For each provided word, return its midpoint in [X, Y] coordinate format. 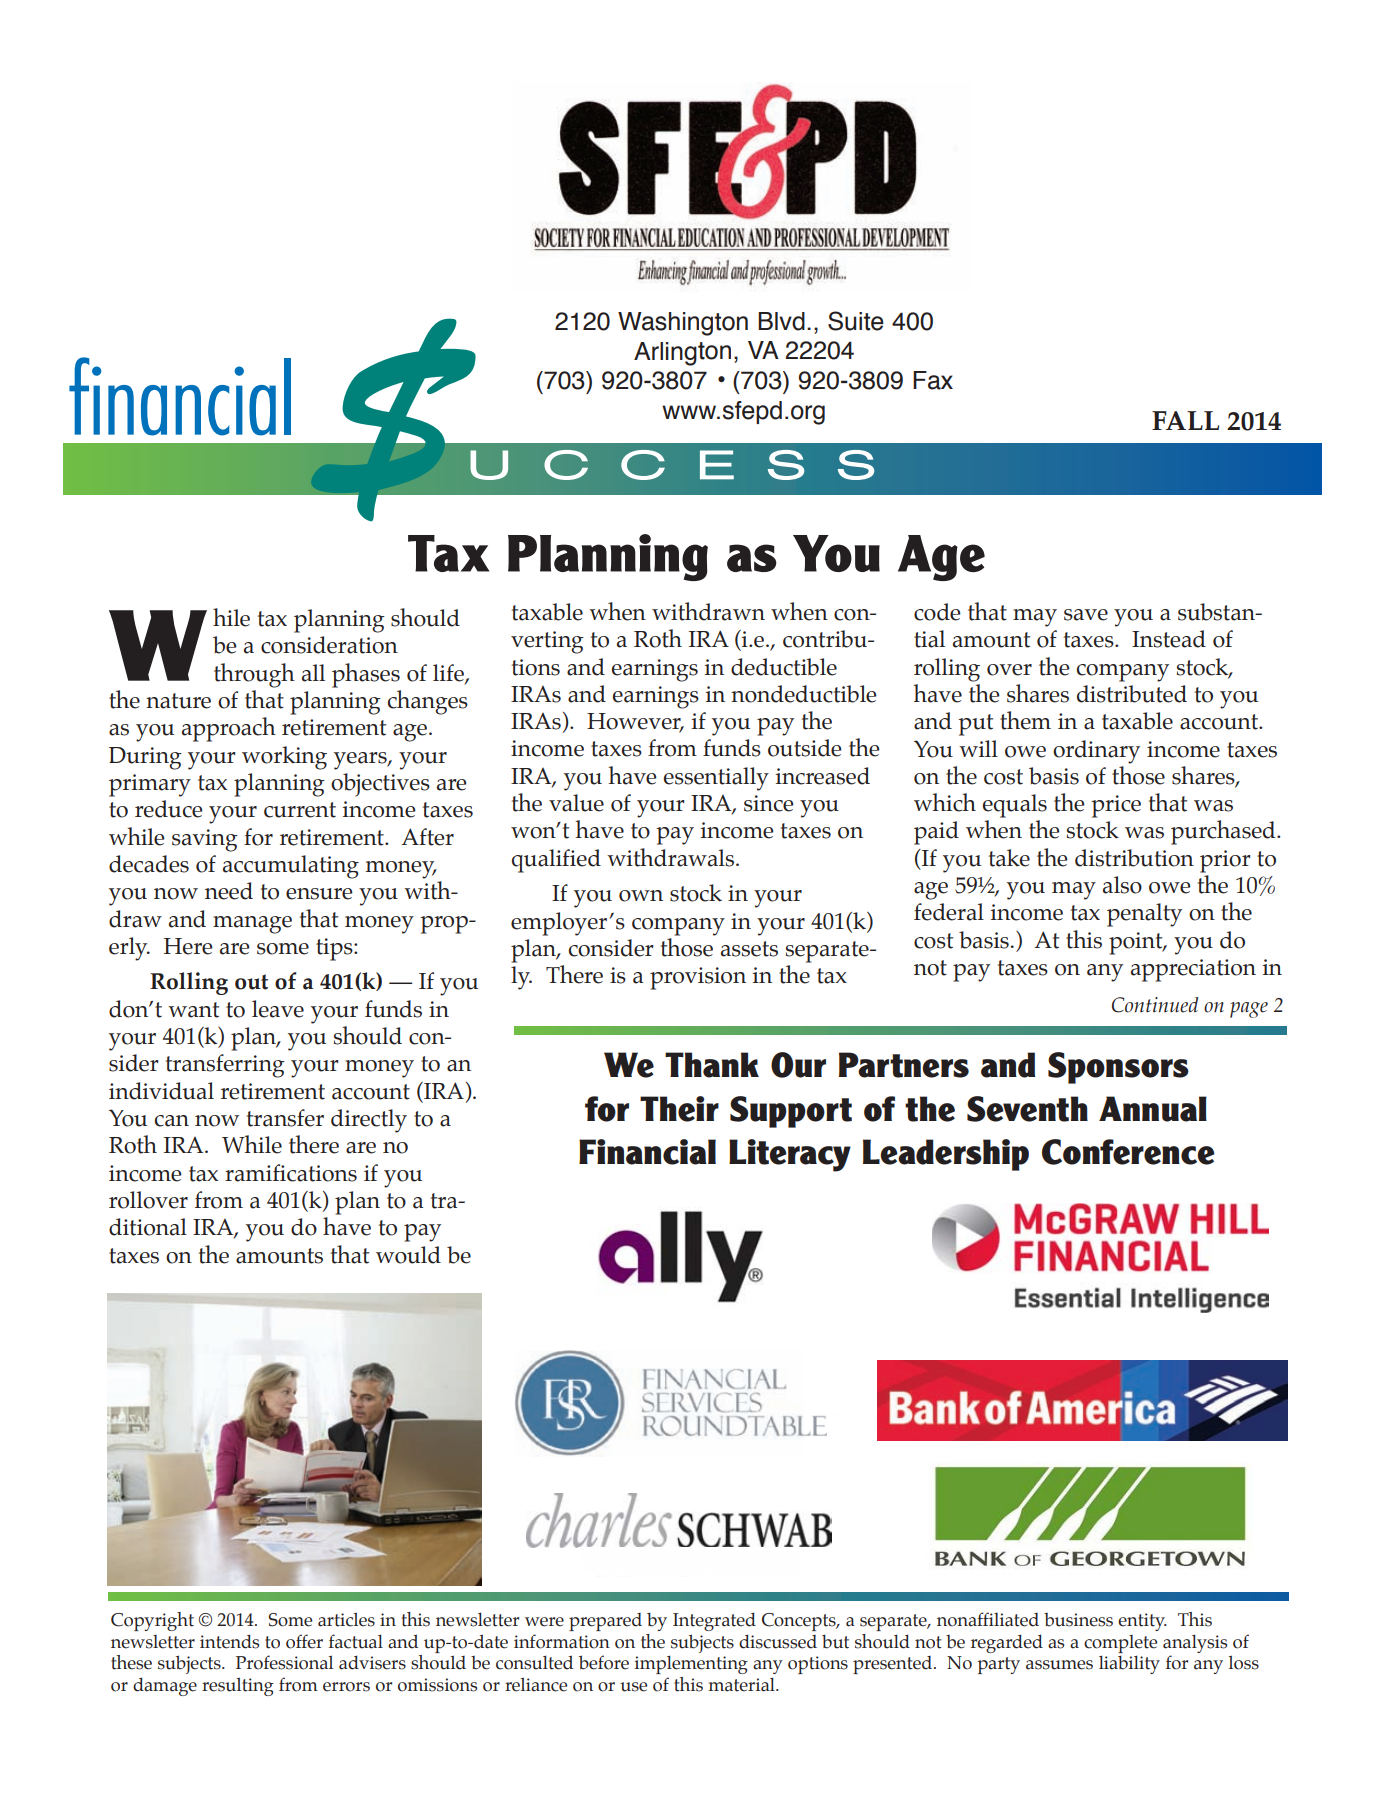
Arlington [682, 354]
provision [698, 978]
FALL [1185, 420]
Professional [284, 1662]
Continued [1155, 1005]
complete [1120, 1644]
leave [278, 1009]
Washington [683, 324]
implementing [691, 1664]
